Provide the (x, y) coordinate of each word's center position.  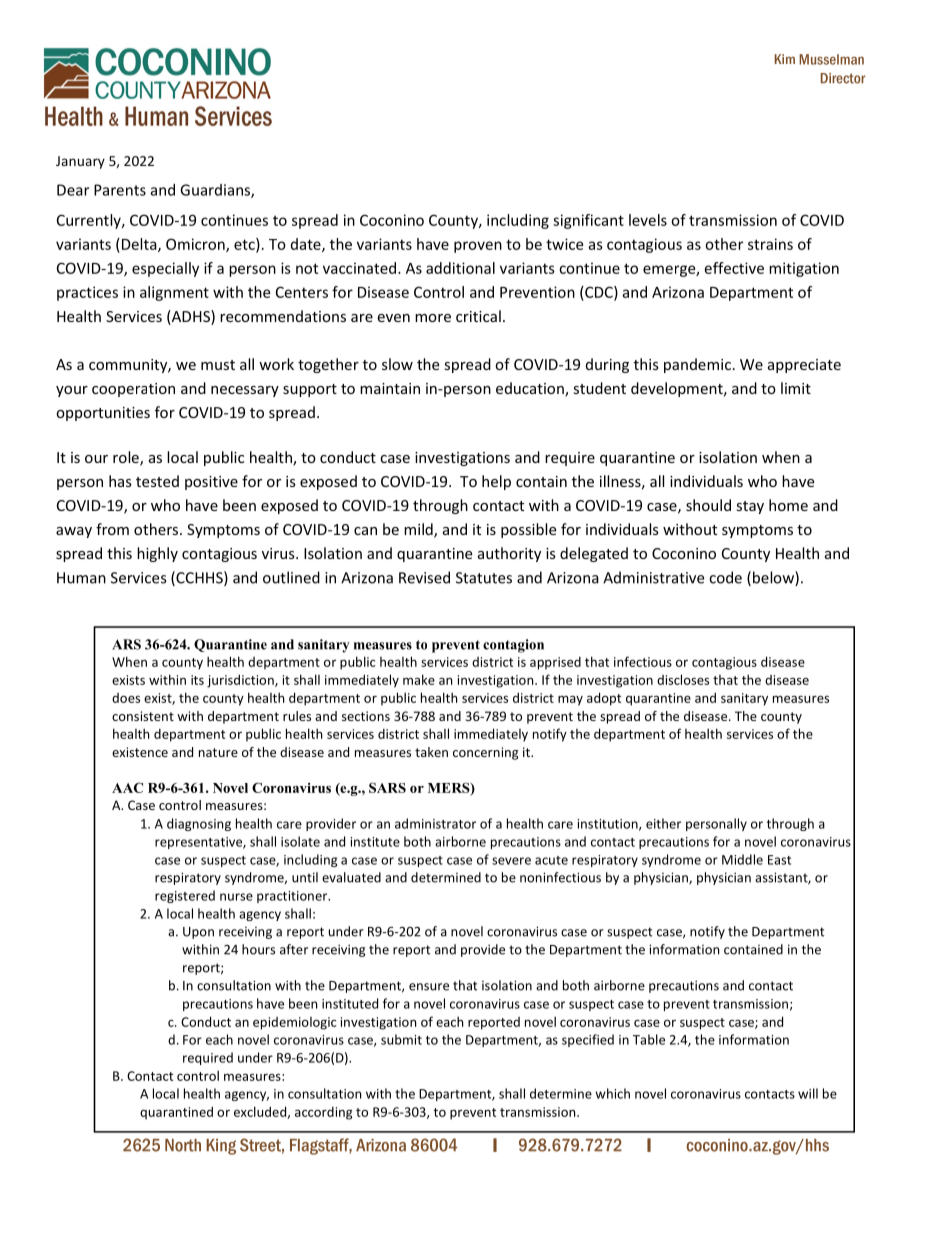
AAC (127, 787)
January (80, 162)
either (663, 823)
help (496, 482)
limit (796, 388)
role (127, 458)
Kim (785, 59)
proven (478, 247)
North (183, 1145)
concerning (485, 753)
